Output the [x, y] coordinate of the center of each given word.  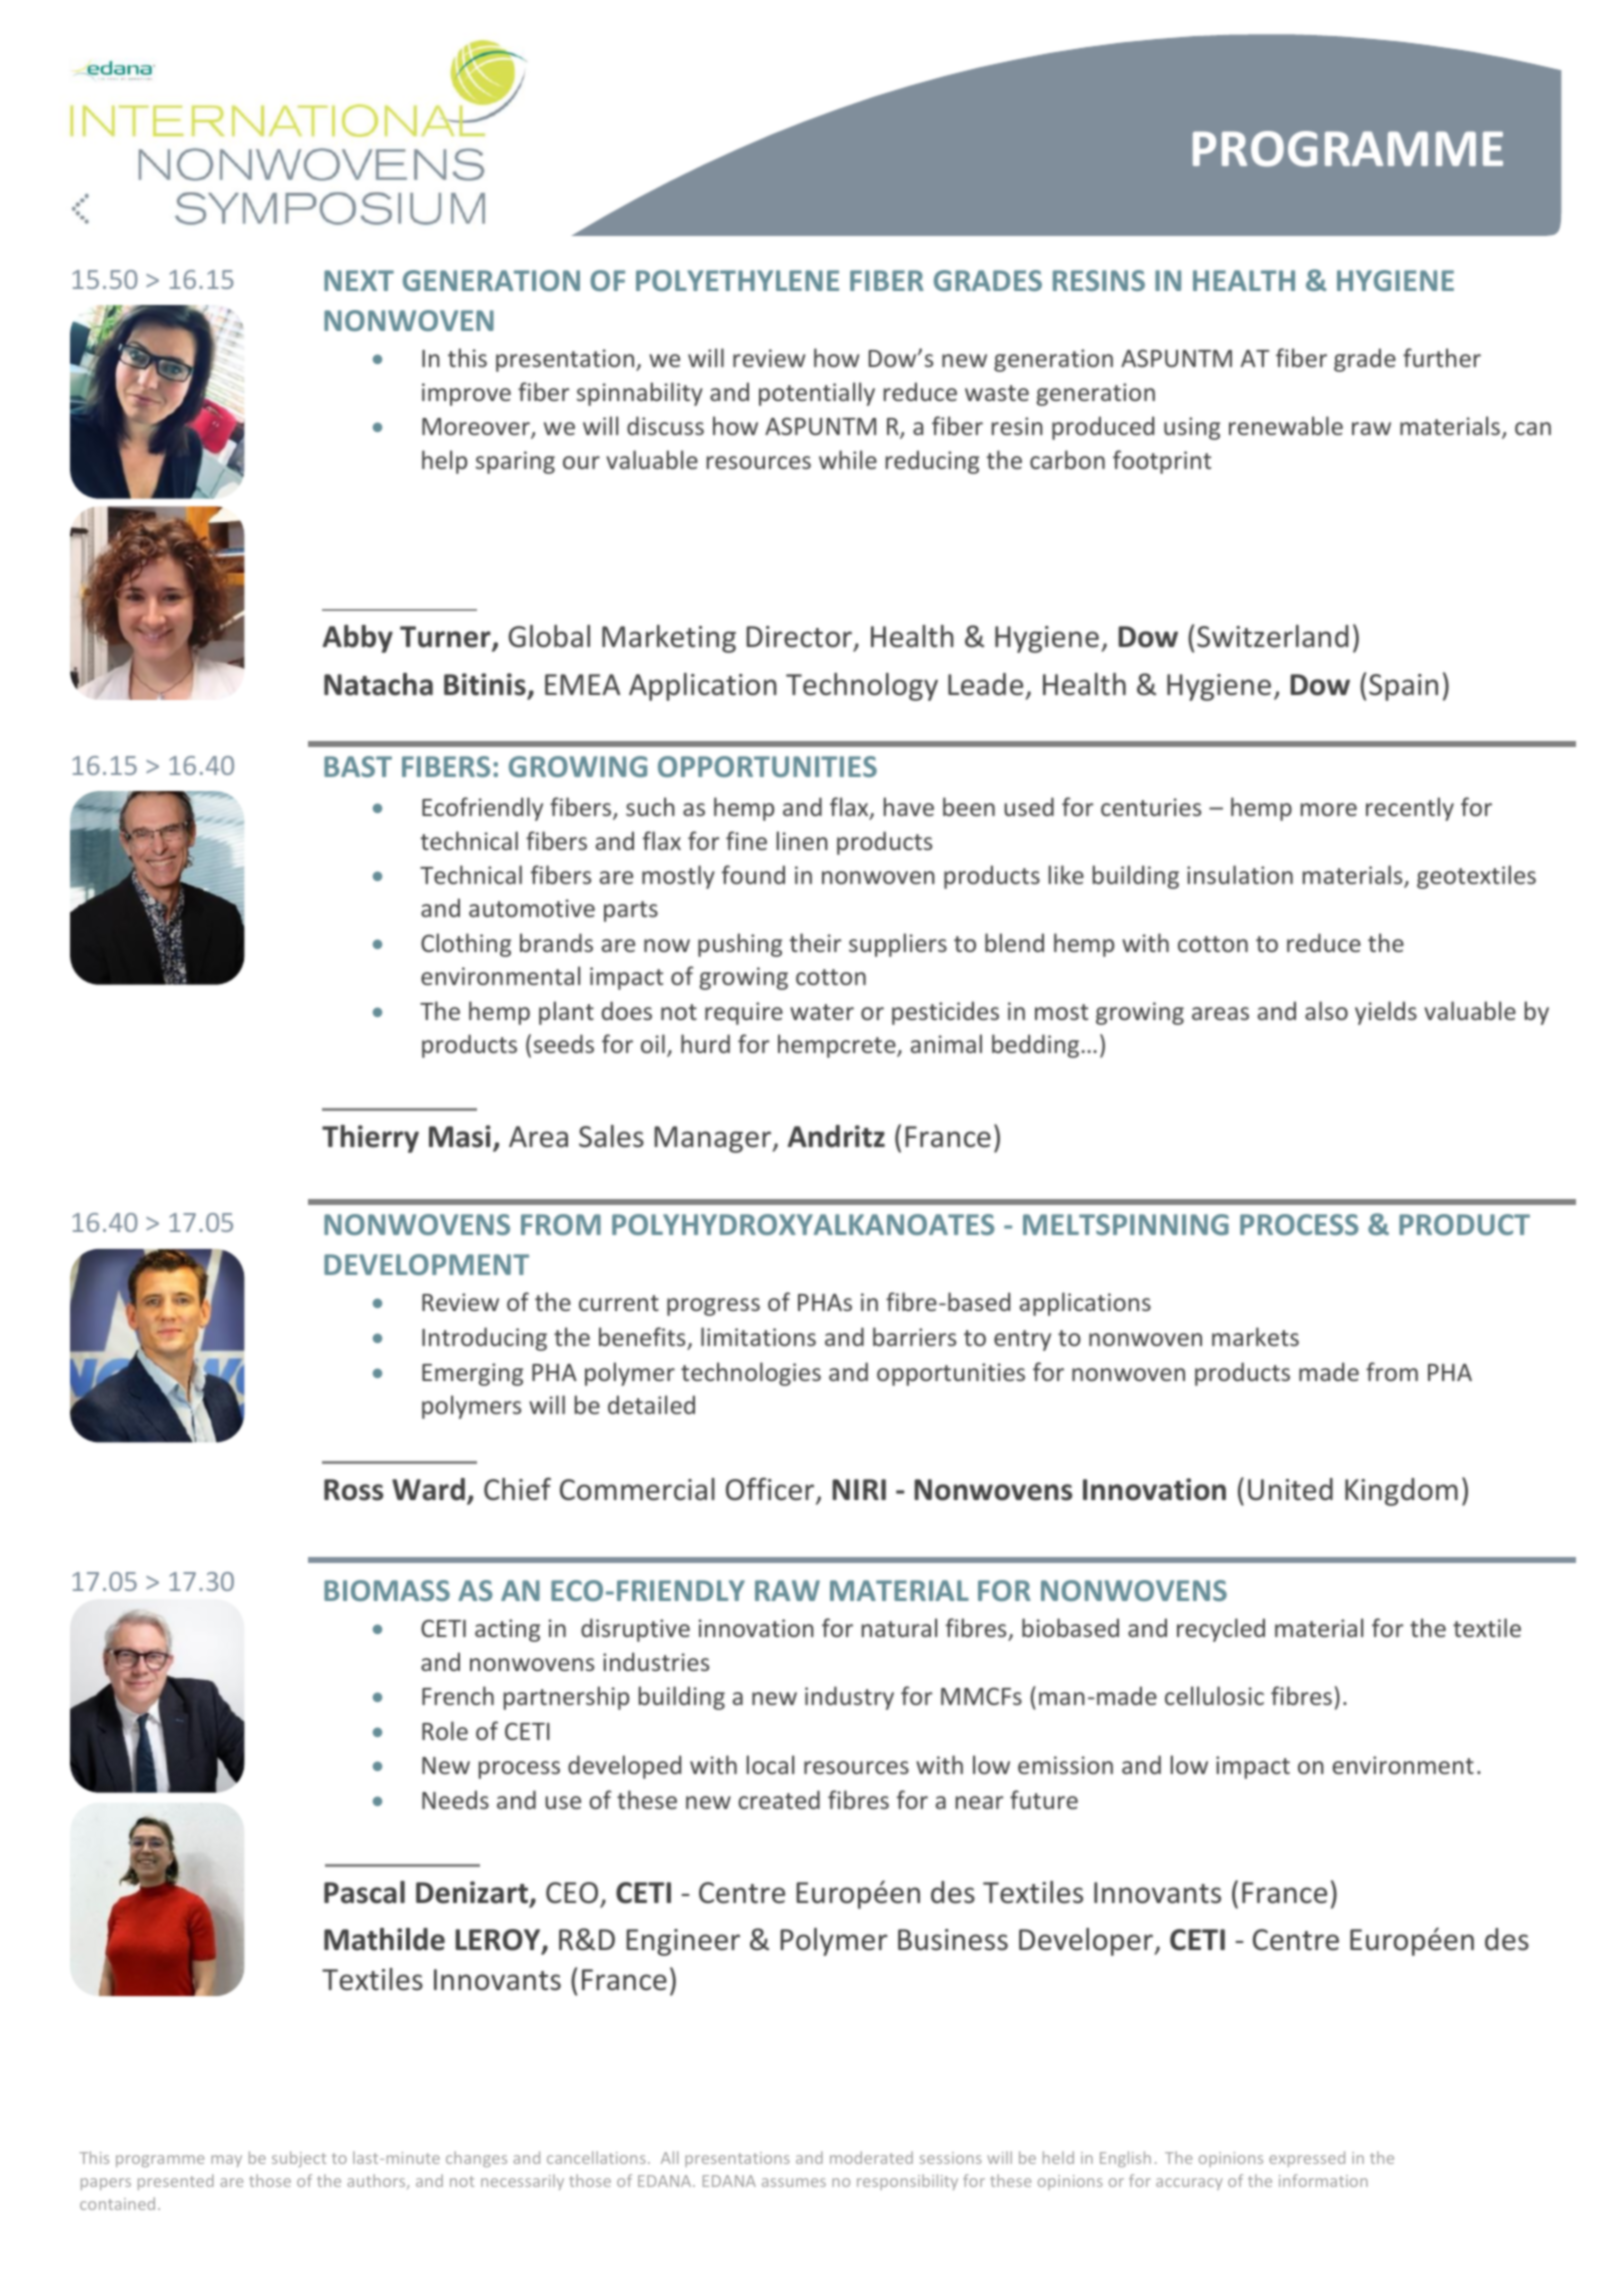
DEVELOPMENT [426, 1264]
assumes [794, 2182]
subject [299, 2159]
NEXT [359, 280]
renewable [1286, 425]
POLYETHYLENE [737, 280]
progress [713, 1307]
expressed [1307, 2159]
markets [1255, 1336]
